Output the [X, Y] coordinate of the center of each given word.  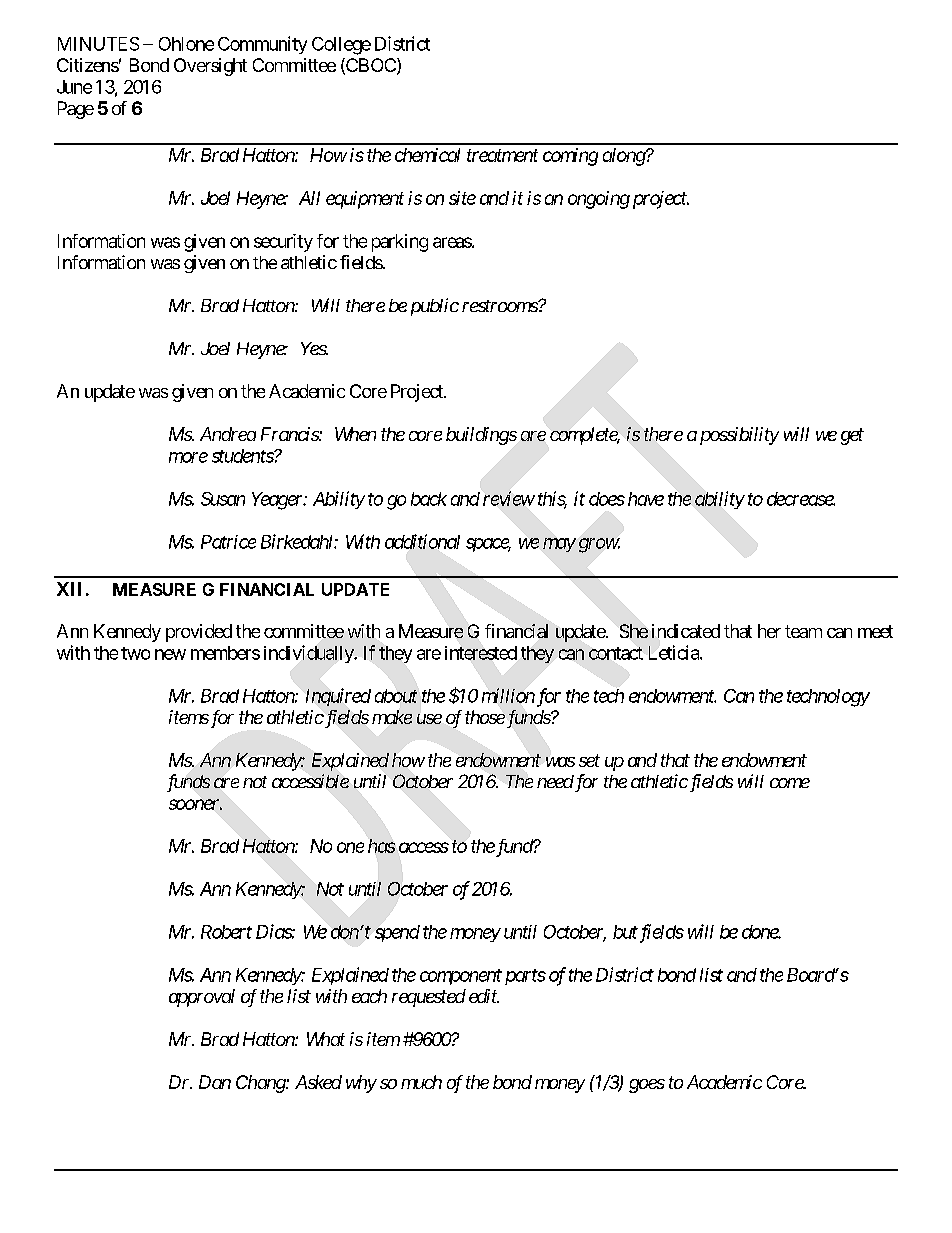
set [589, 760]
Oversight [210, 67]
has [381, 846]
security [283, 243]
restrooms [500, 306]
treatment [502, 155]
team [803, 631]
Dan [215, 1082]
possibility [737, 436]
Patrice [228, 542]
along [624, 157]
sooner [195, 804]
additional [422, 541]
